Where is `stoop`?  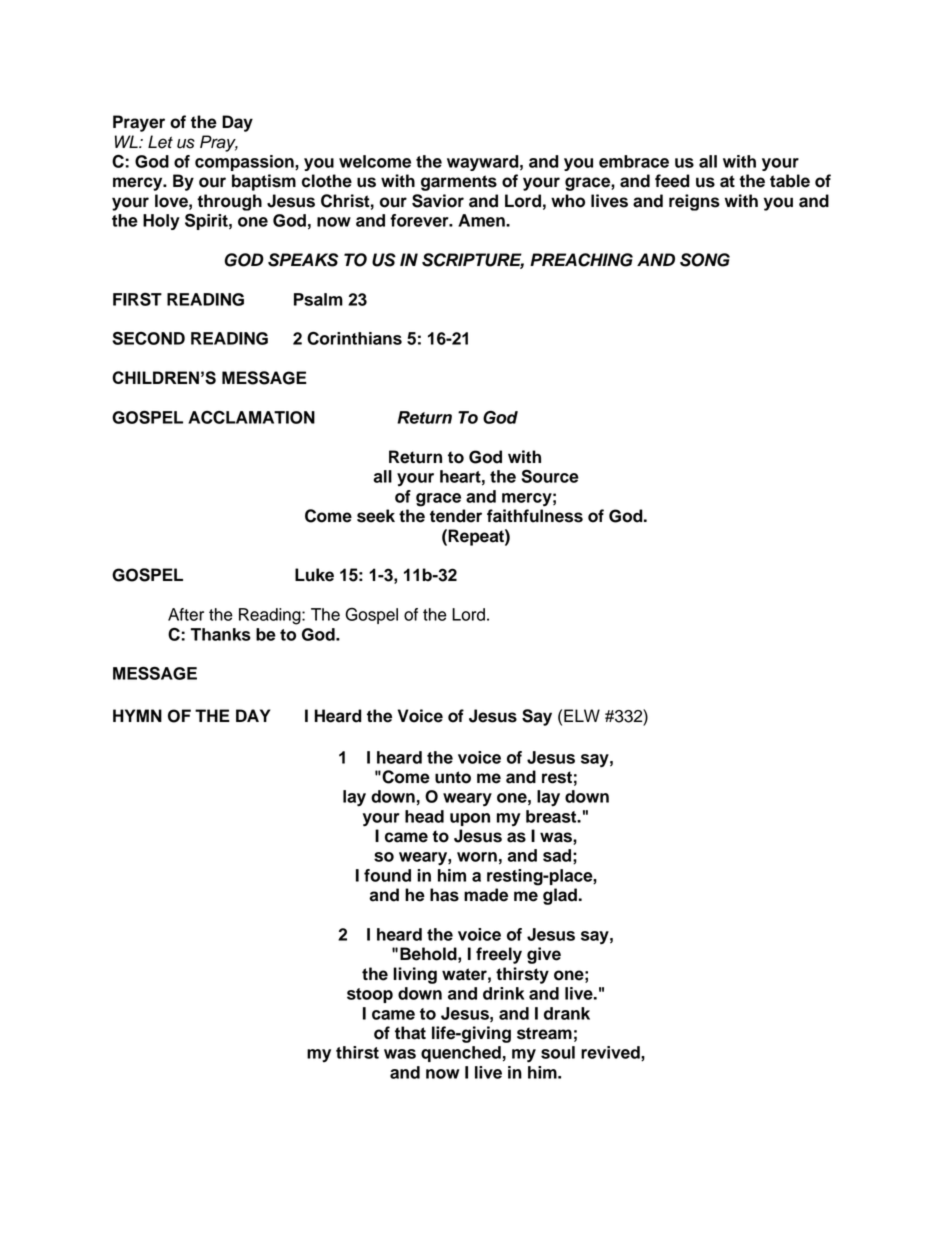 stoop is located at coordinates (370, 995).
